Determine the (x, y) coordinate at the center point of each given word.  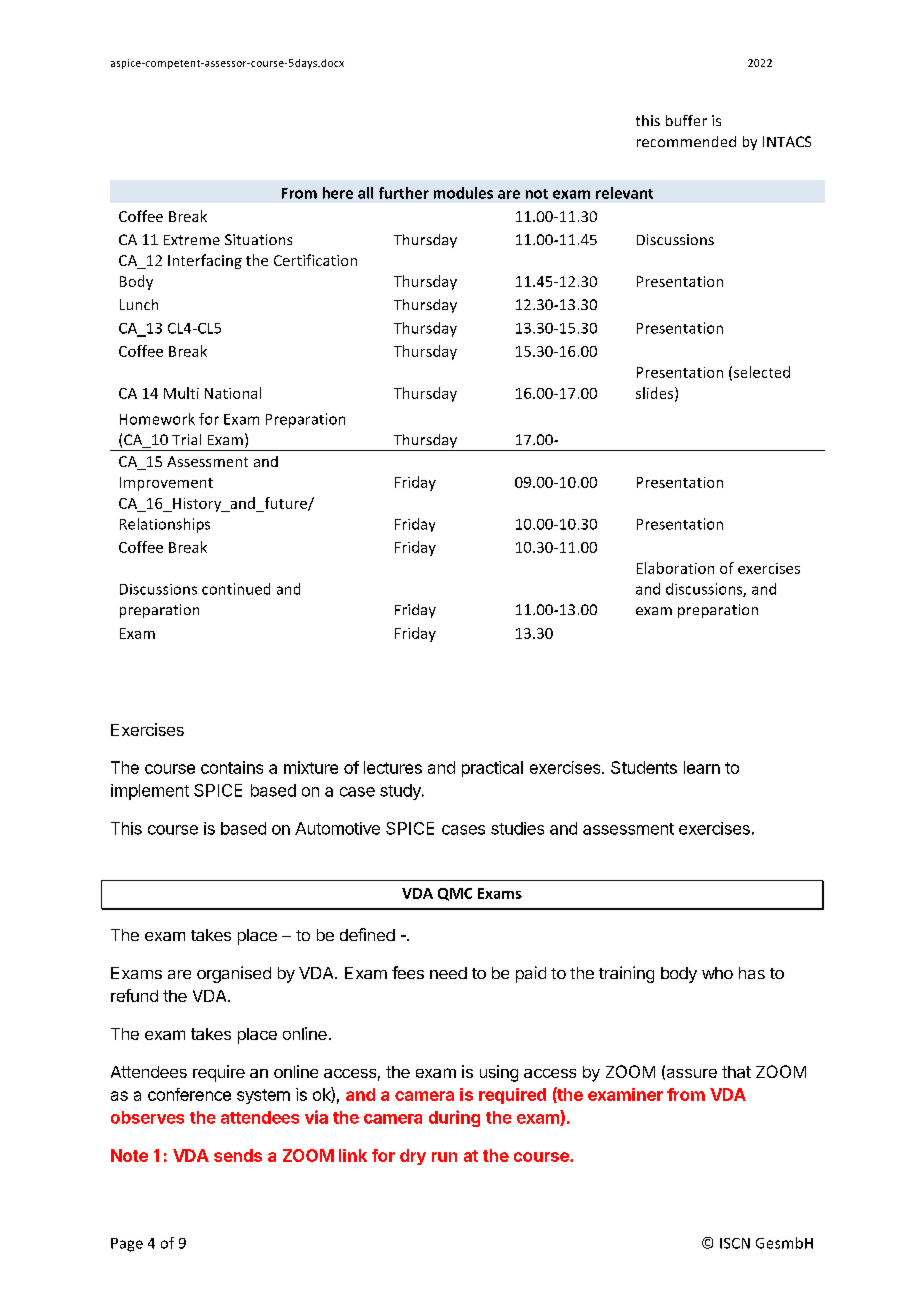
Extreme (192, 240)
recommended (686, 141)
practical (492, 769)
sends (238, 1155)
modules (463, 193)
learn (702, 767)
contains (232, 767)
